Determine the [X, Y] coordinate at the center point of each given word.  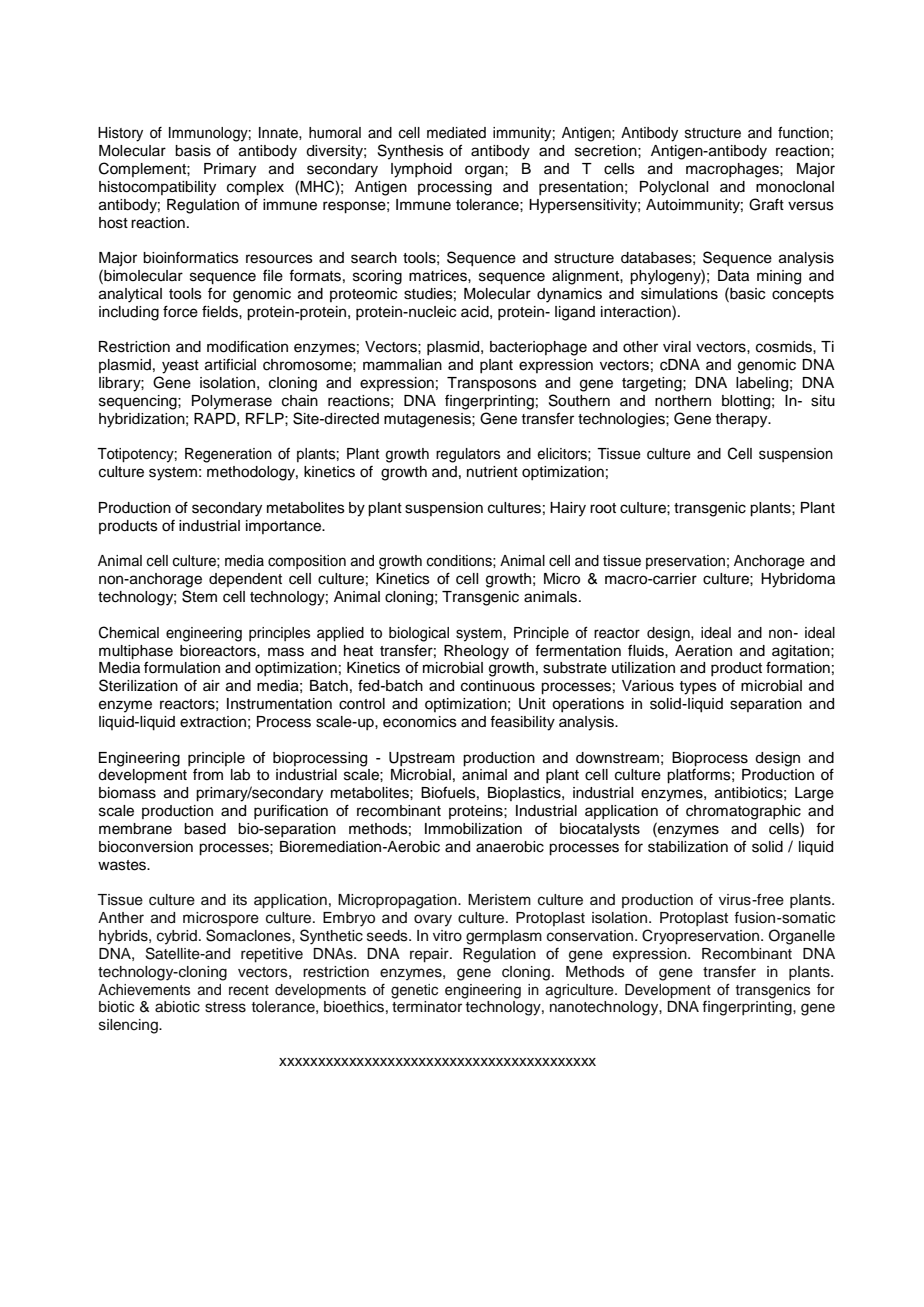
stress [225, 1007]
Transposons [492, 384]
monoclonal [795, 187]
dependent [245, 580]
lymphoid [421, 170]
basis [193, 151]
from [208, 774]
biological [419, 634]
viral [677, 347]
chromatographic [743, 812]
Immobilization [473, 829]
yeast [180, 367]
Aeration [703, 651]
